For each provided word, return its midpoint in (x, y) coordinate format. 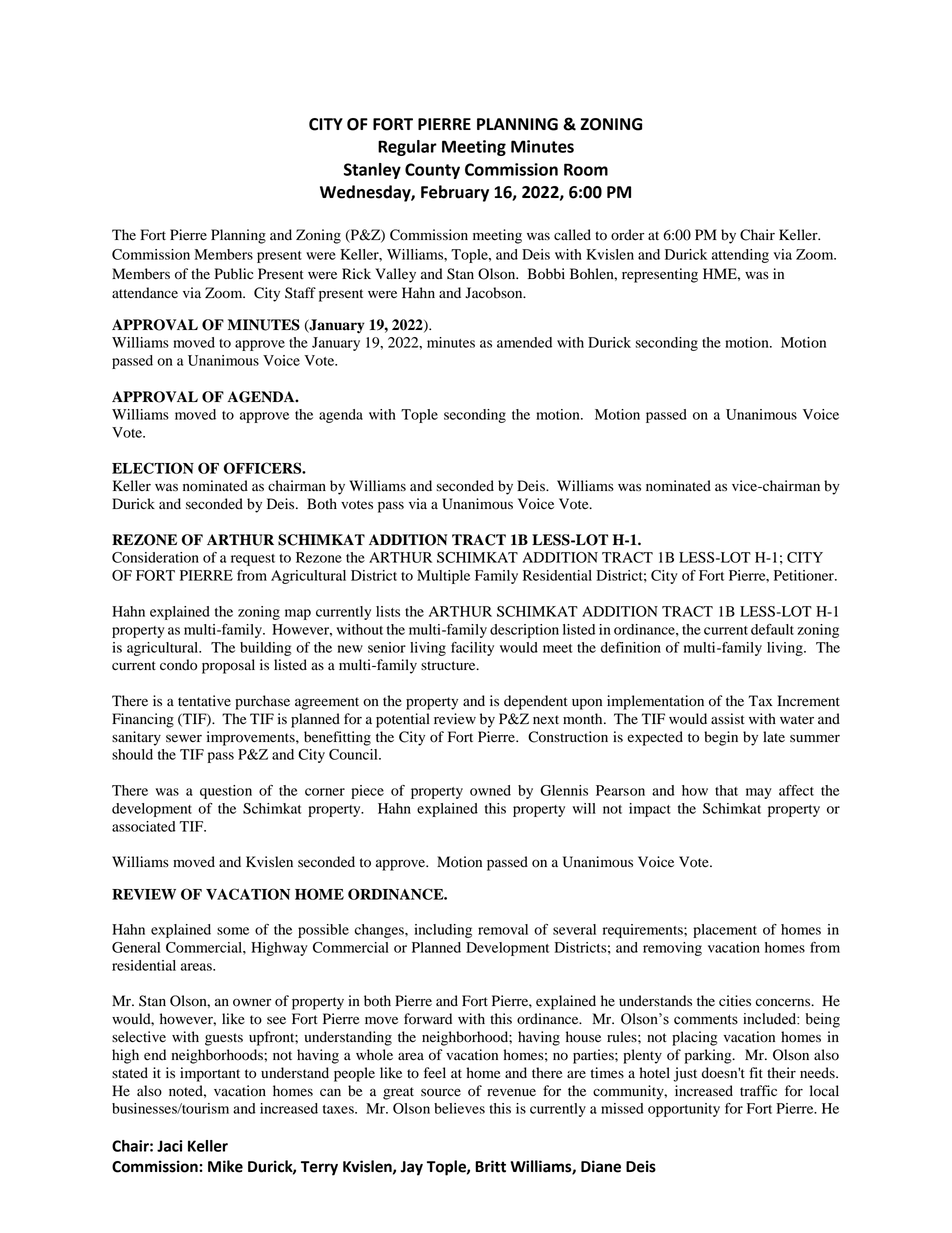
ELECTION (153, 468)
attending (740, 256)
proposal (228, 666)
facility (472, 649)
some (233, 931)
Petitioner (805, 575)
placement (725, 931)
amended (524, 342)
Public (234, 274)
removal (503, 929)
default (772, 629)
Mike (225, 1166)
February (455, 193)
